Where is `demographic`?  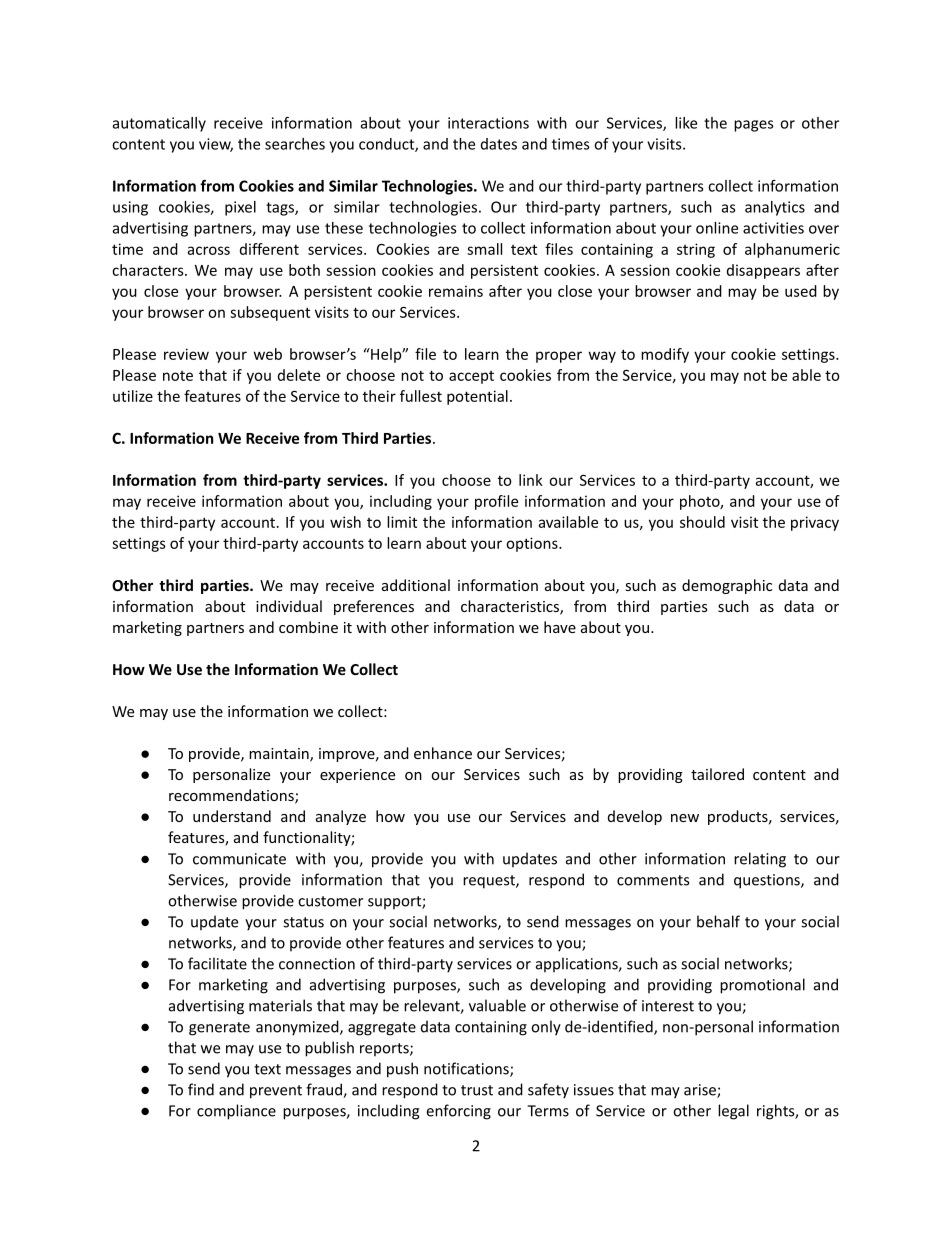
demographic is located at coordinates (727, 586).
